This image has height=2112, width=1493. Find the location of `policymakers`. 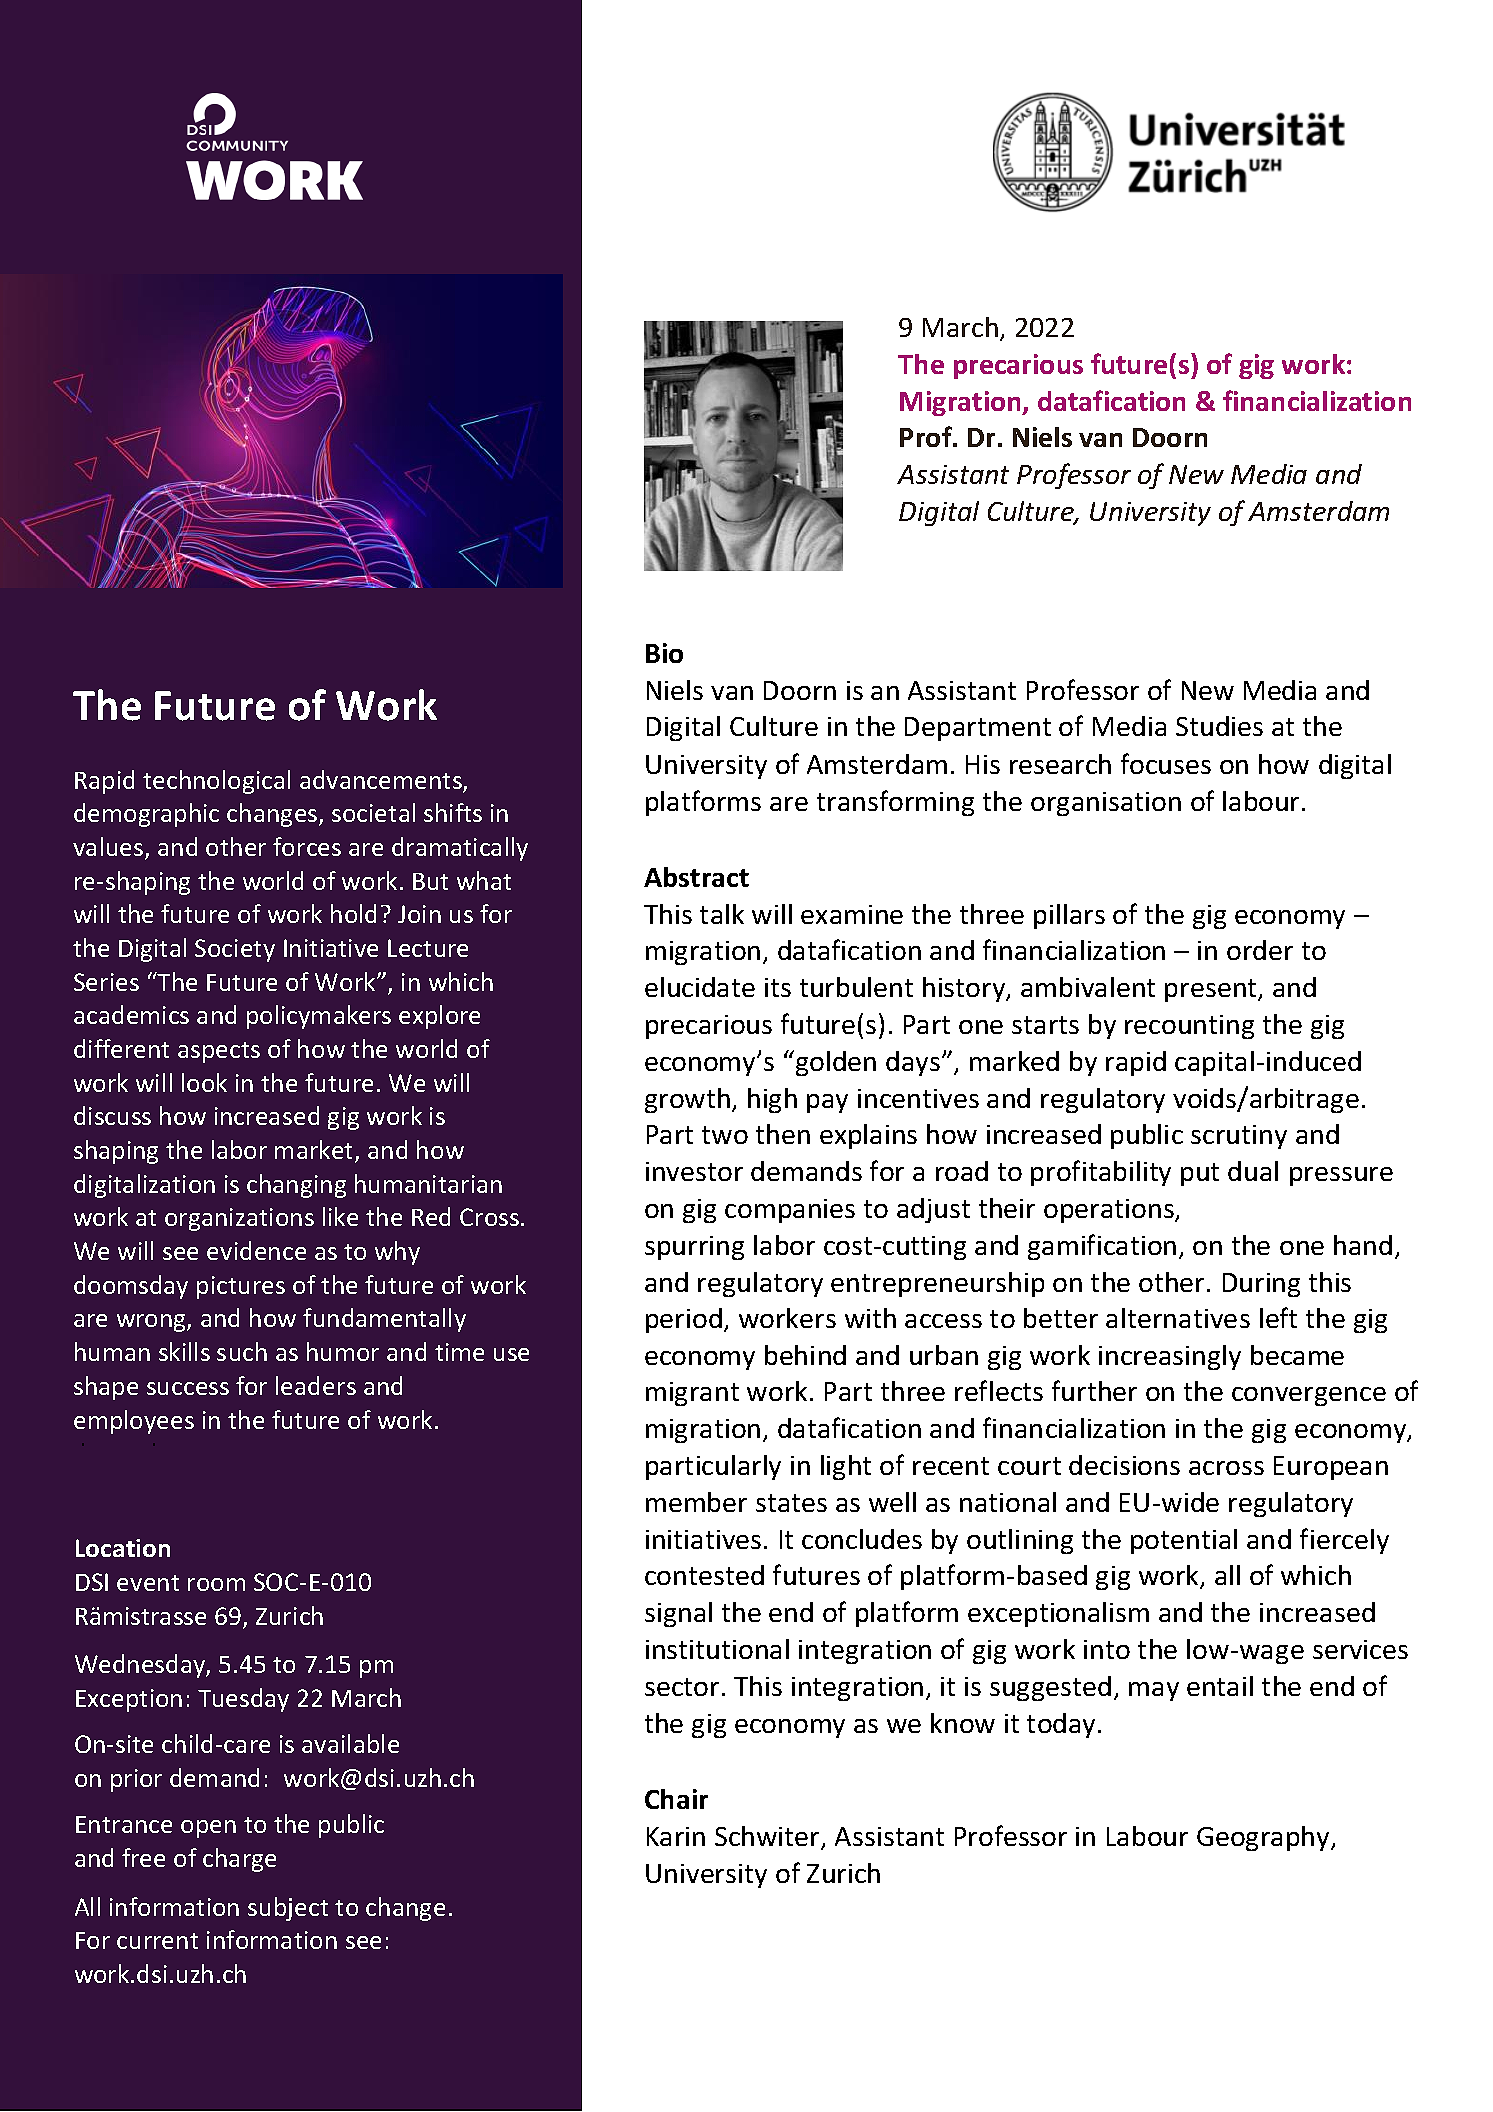

policymakers is located at coordinates (319, 1017).
